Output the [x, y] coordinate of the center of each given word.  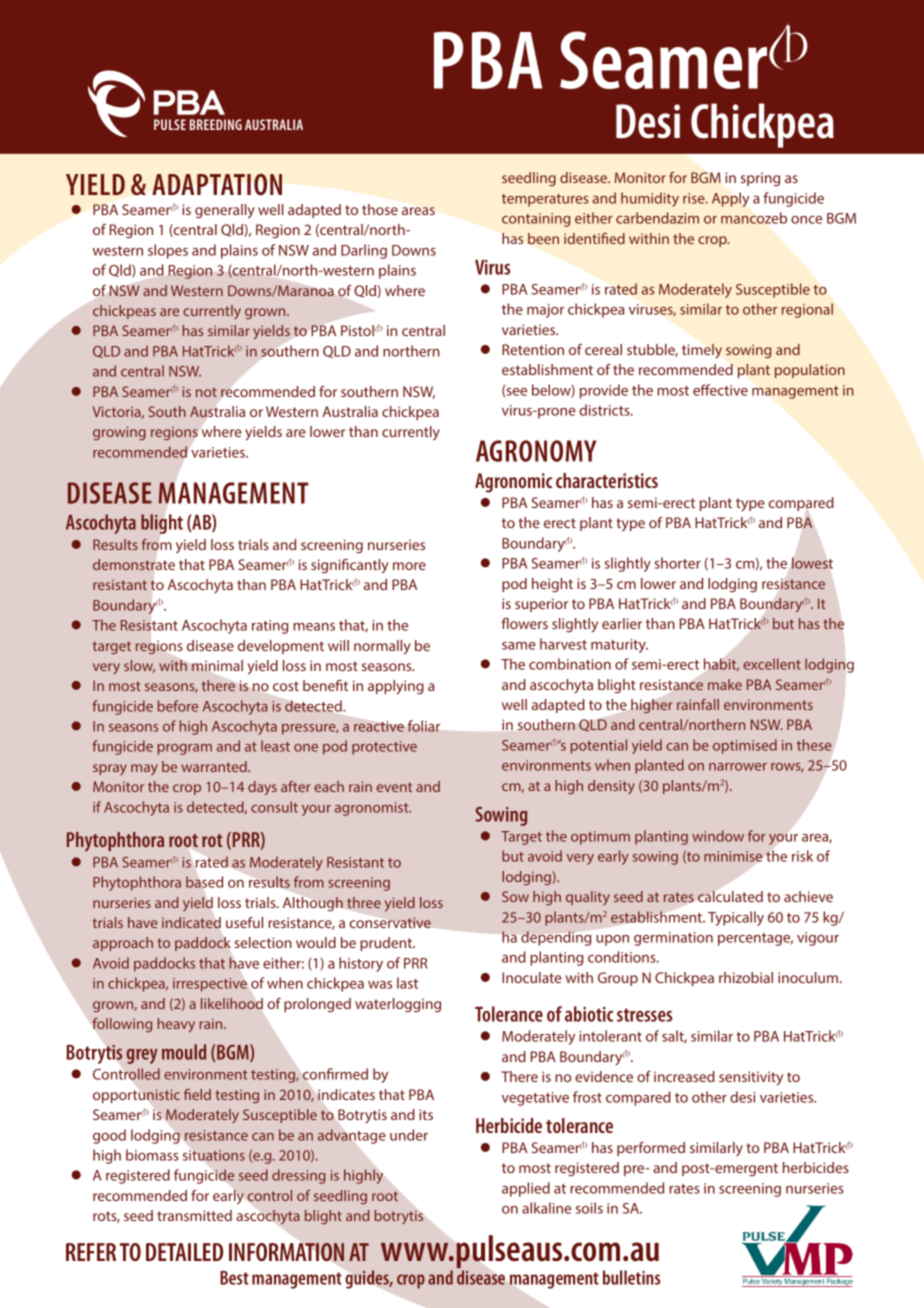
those [380, 209]
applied [526, 1189]
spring [760, 179]
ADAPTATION [217, 184]
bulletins [631, 1277]
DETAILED [184, 1252]
